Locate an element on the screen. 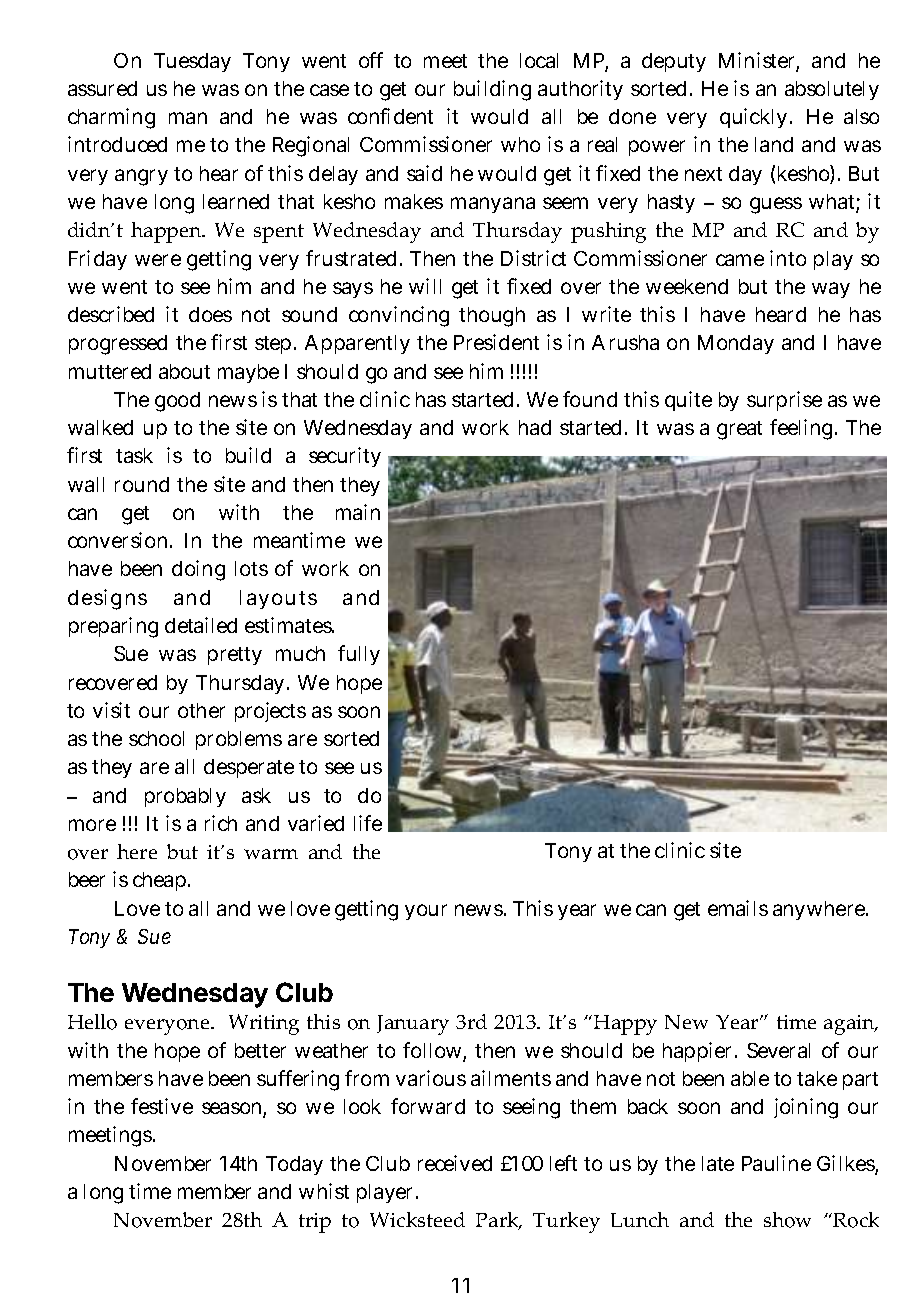 This screenshot has width=924, height=1313. festive is located at coordinates (162, 1106).
